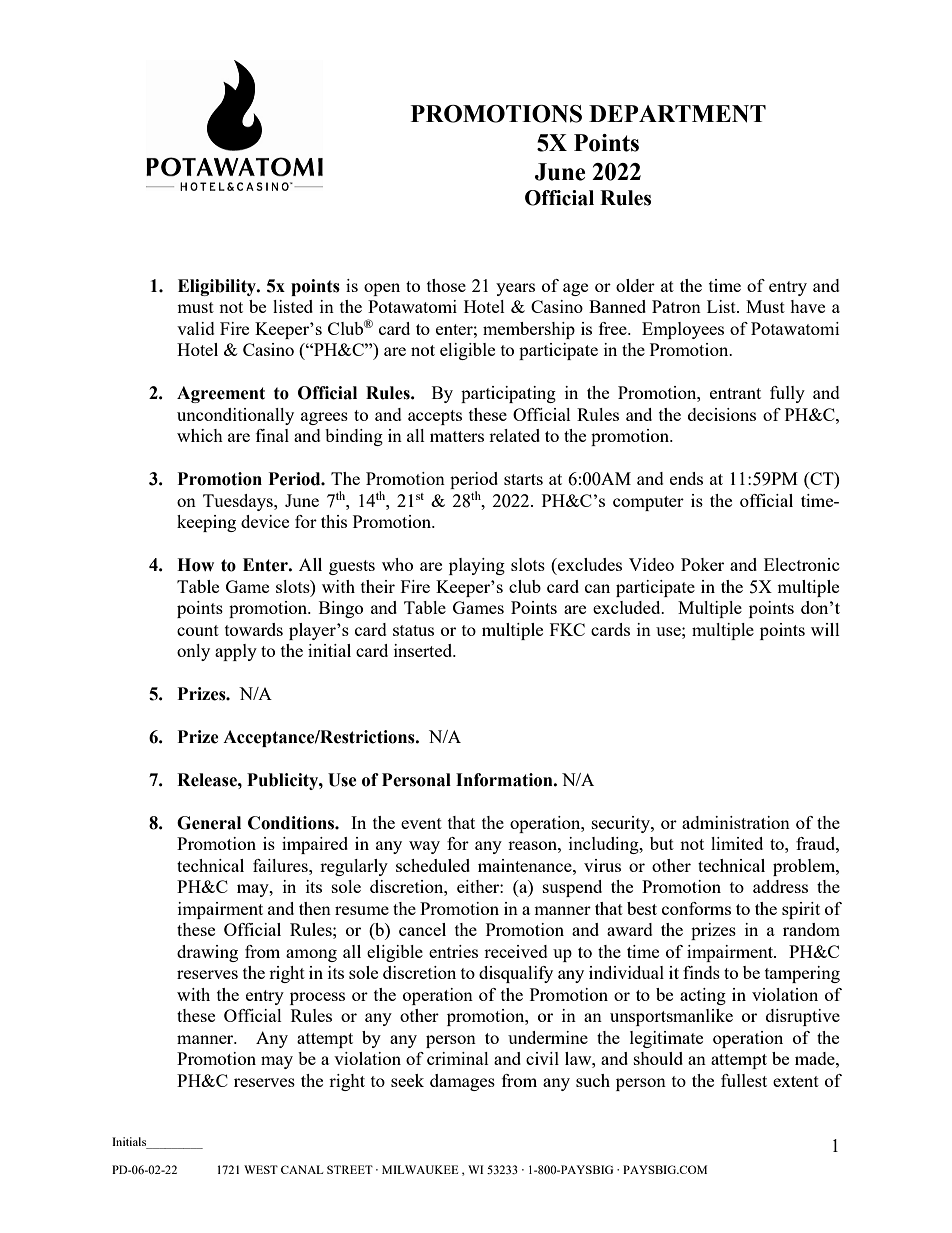 This page has height=1233, width=952. Describe the element at coordinates (736, 822) in the page. I see `administration` at that location.
